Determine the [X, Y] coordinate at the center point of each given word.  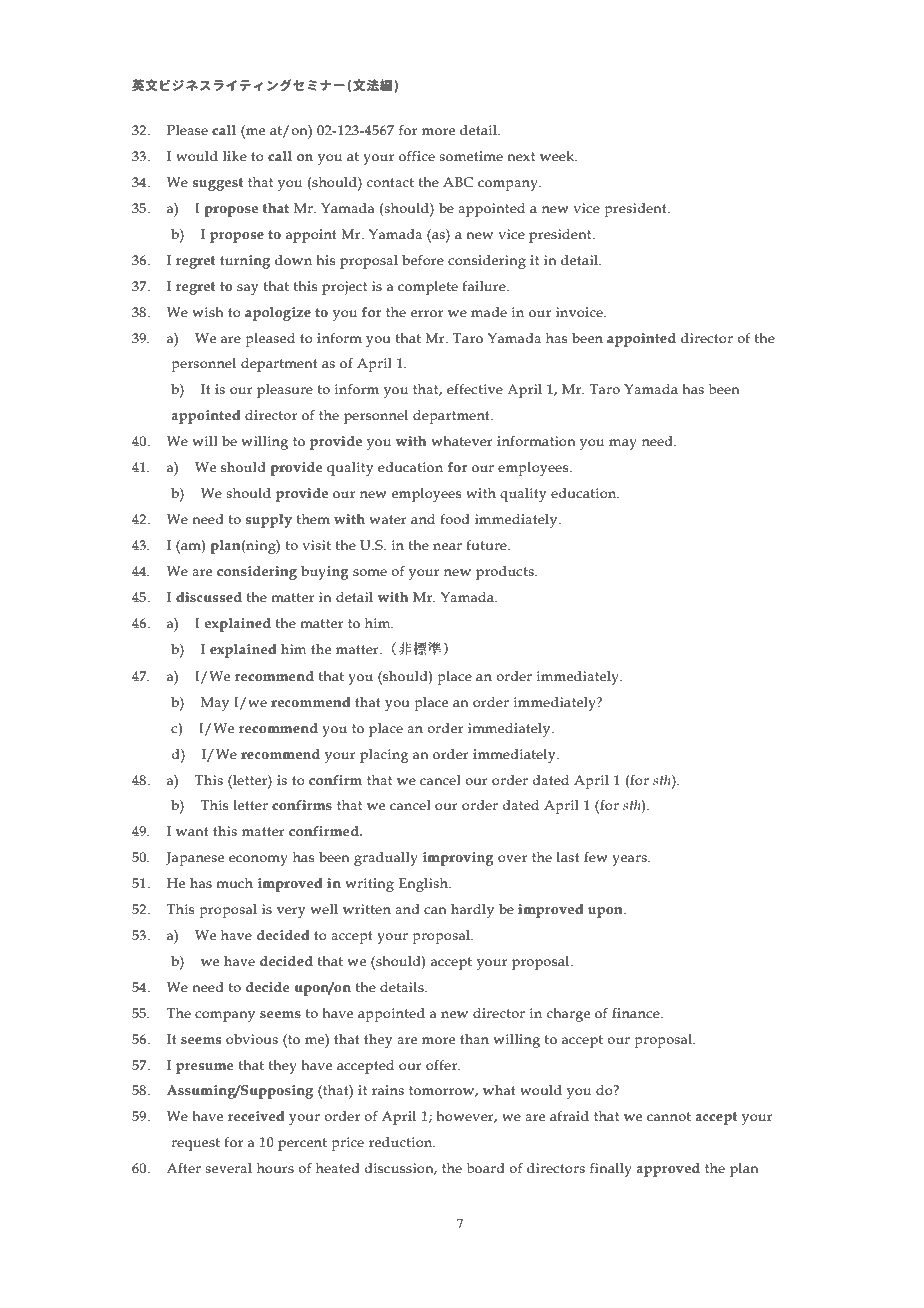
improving [458, 859]
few [596, 857]
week [558, 156]
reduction [402, 1142]
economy [258, 860]
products [506, 573]
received [256, 1116]
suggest [218, 184]
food [455, 519]
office [417, 156]
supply [269, 521]
